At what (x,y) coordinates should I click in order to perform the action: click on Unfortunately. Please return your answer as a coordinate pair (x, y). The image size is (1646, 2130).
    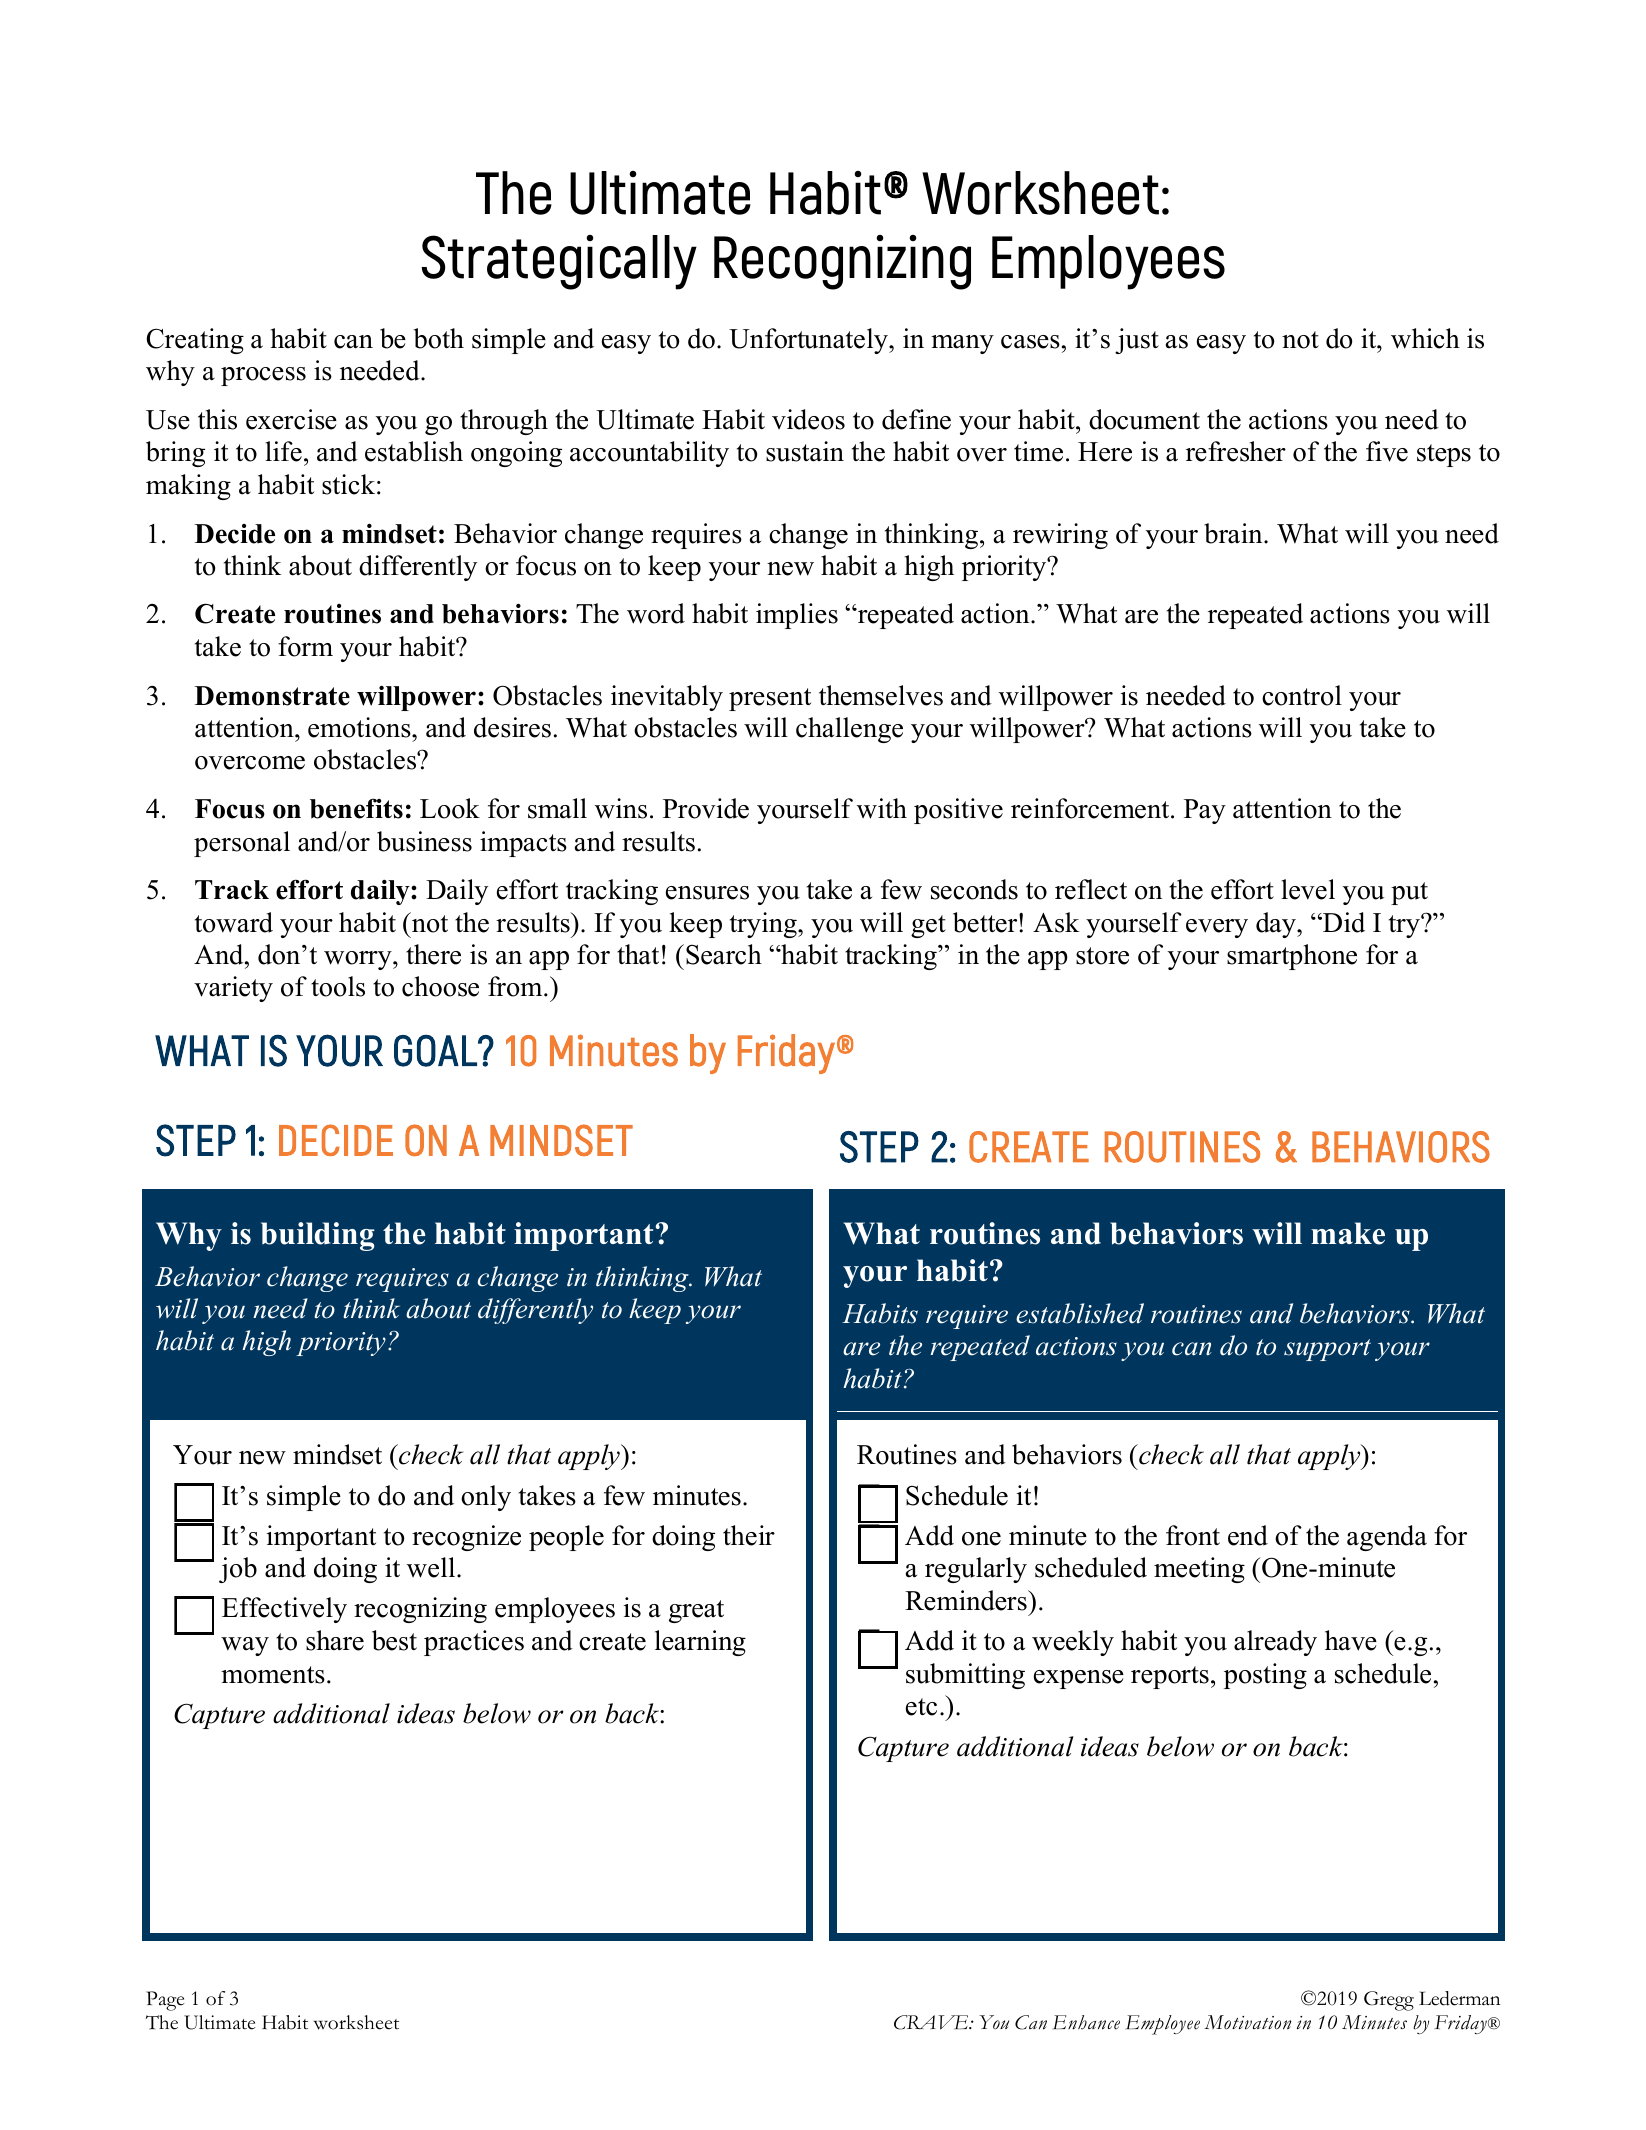
    Looking at the image, I should click on (809, 341).
